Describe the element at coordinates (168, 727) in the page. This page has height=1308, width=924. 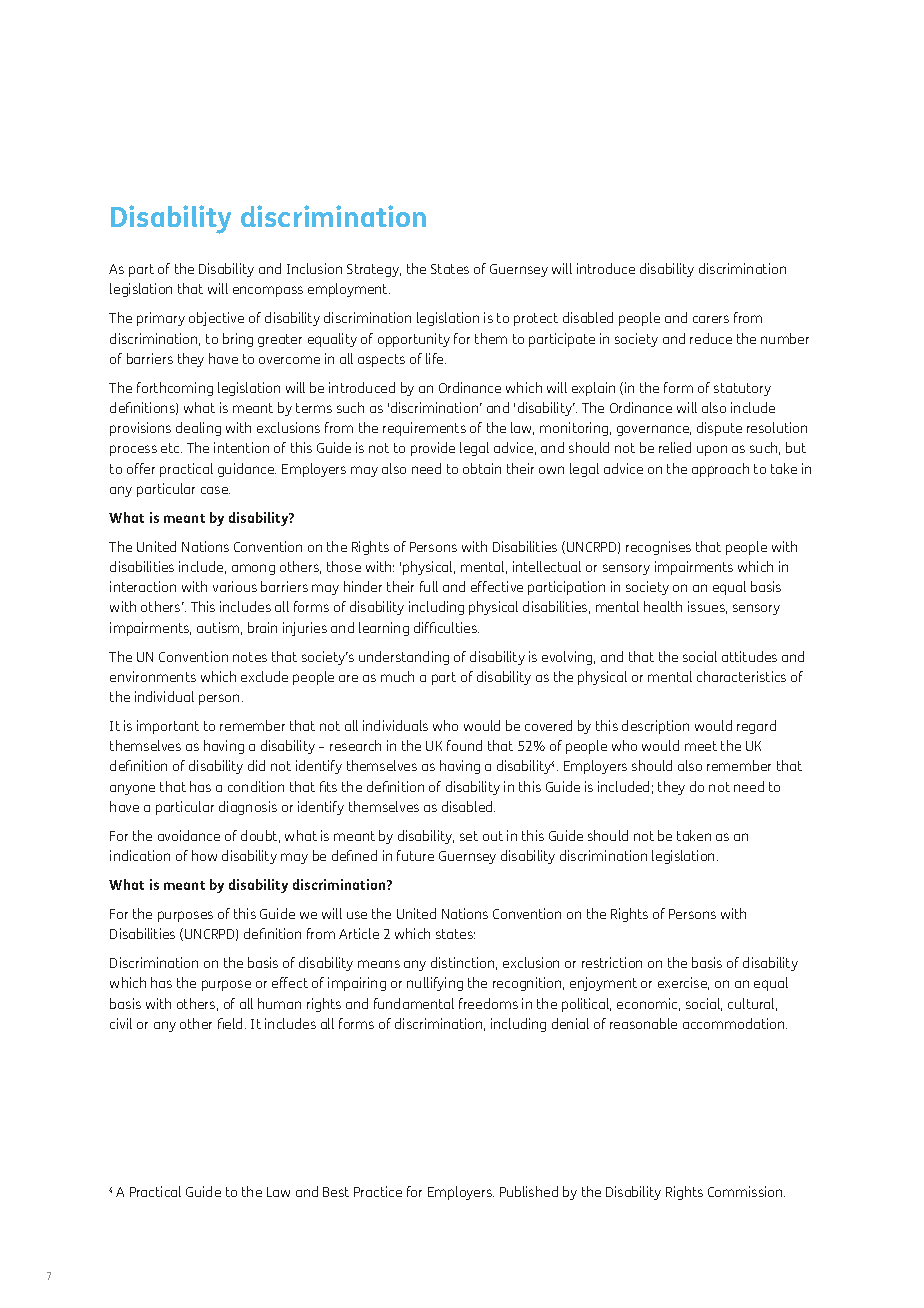
I see `important` at that location.
